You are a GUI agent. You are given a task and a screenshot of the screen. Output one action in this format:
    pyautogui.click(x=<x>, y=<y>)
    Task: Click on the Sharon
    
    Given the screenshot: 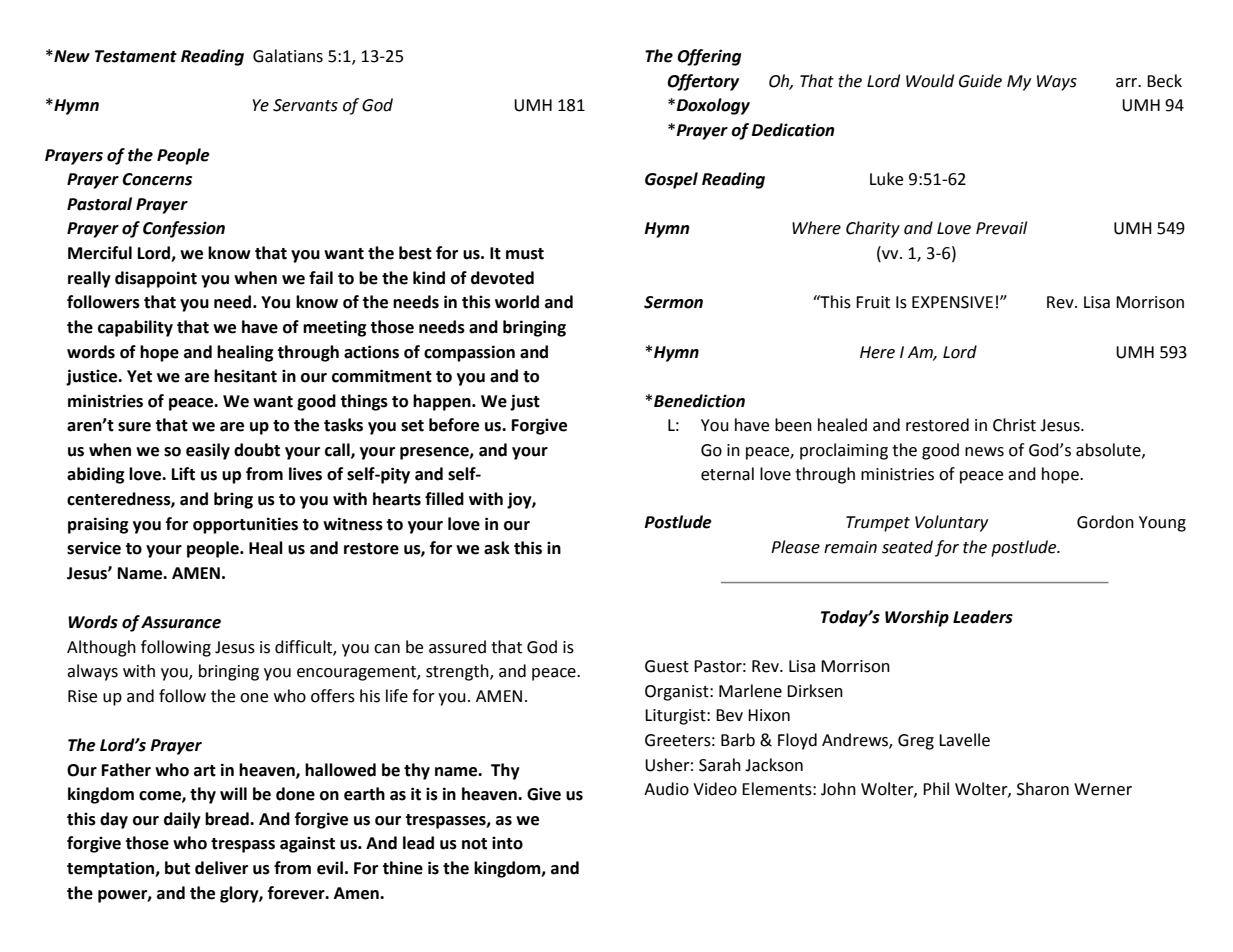 What is the action you would take?
    pyautogui.click(x=1043, y=789)
